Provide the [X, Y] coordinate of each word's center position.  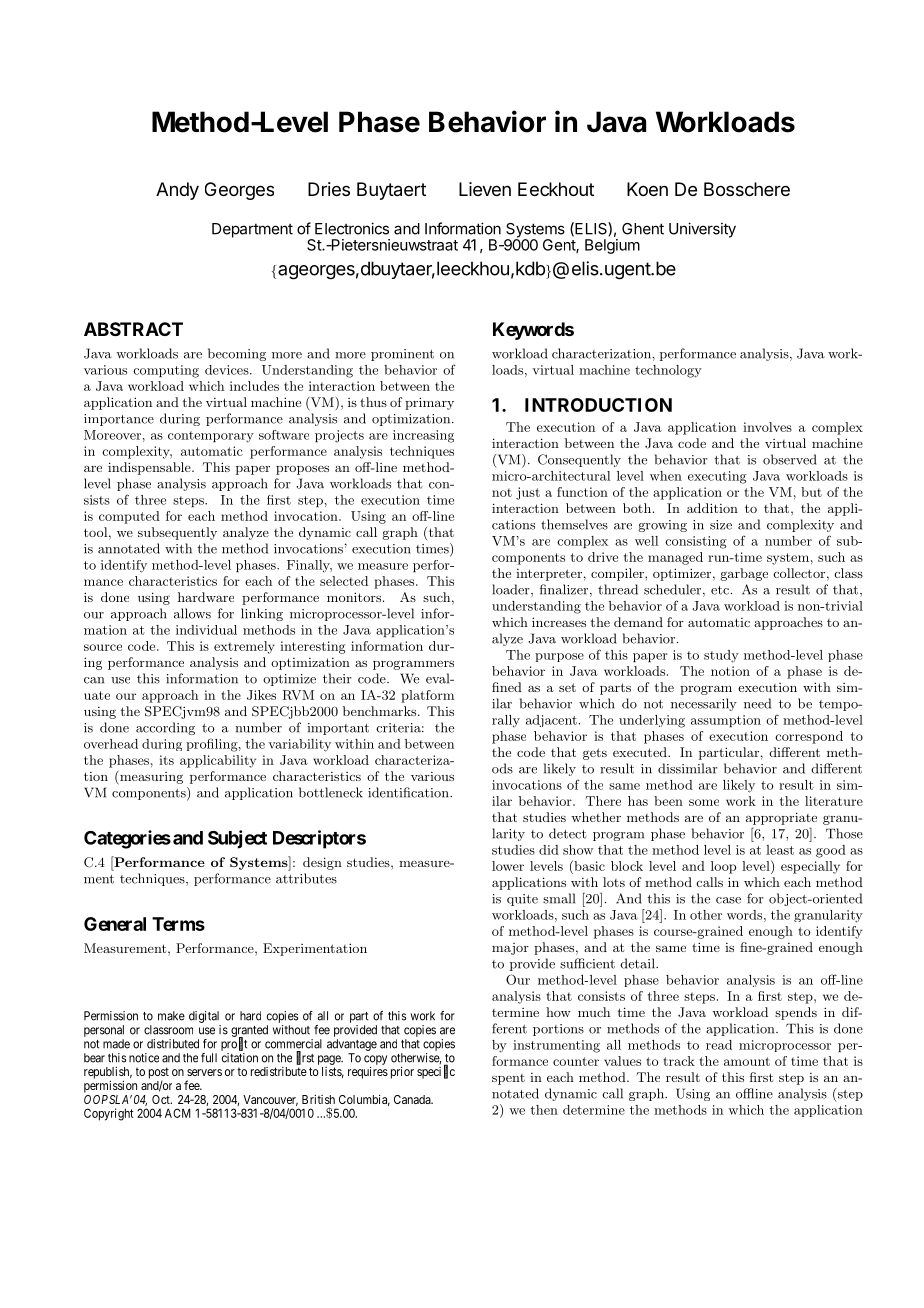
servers [204, 1072]
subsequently [177, 533]
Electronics [352, 228]
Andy [177, 191]
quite [522, 900]
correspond [809, 737]
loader [512, 590]
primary [429, 403]
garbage [744, 574]
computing [166, 371]
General [115, 924]
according [165, 728]
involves [767, 427]
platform [427, 696]
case [728, 900]
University [702, 230]
